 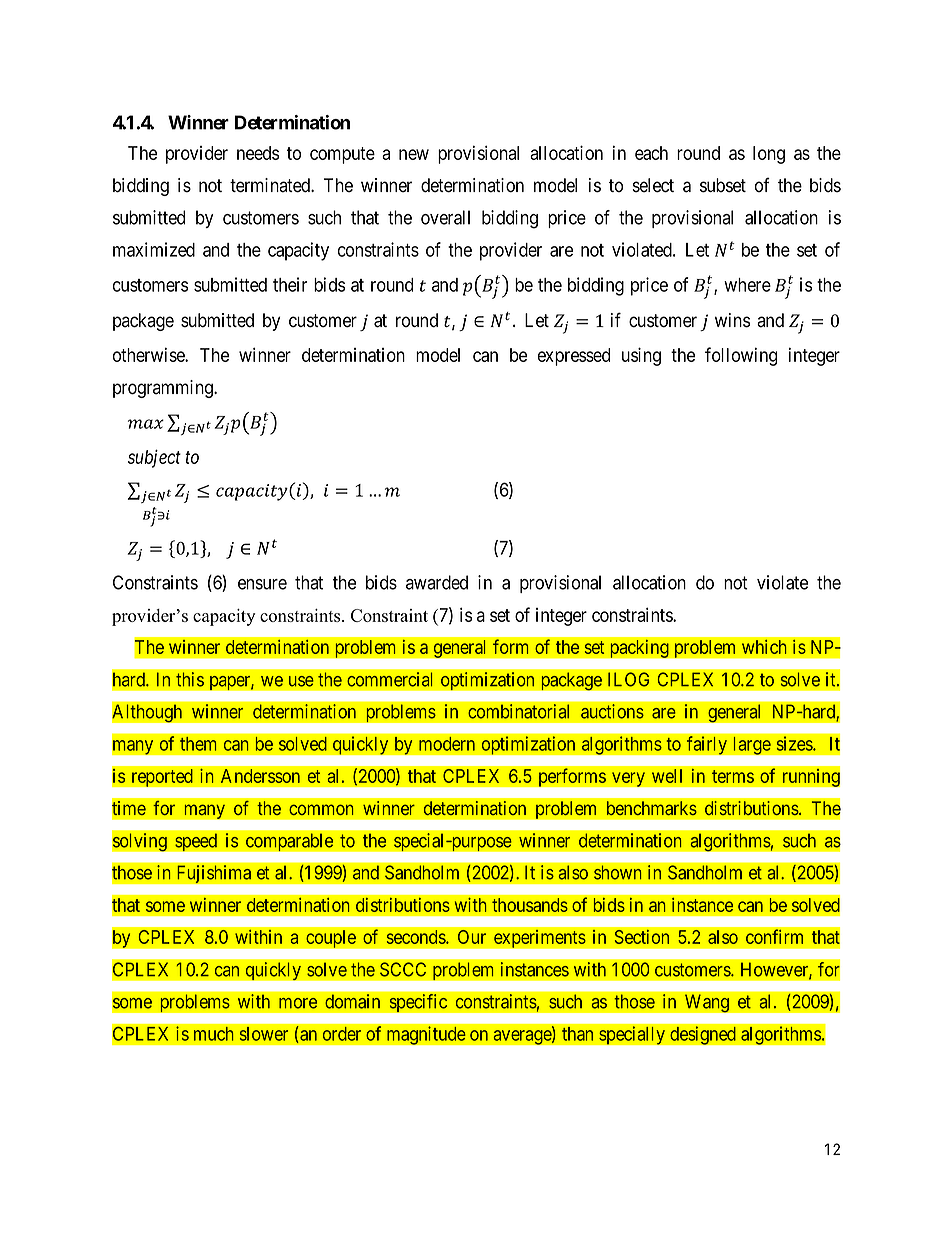 I want to click on subset, so click(x=723, y=185).
